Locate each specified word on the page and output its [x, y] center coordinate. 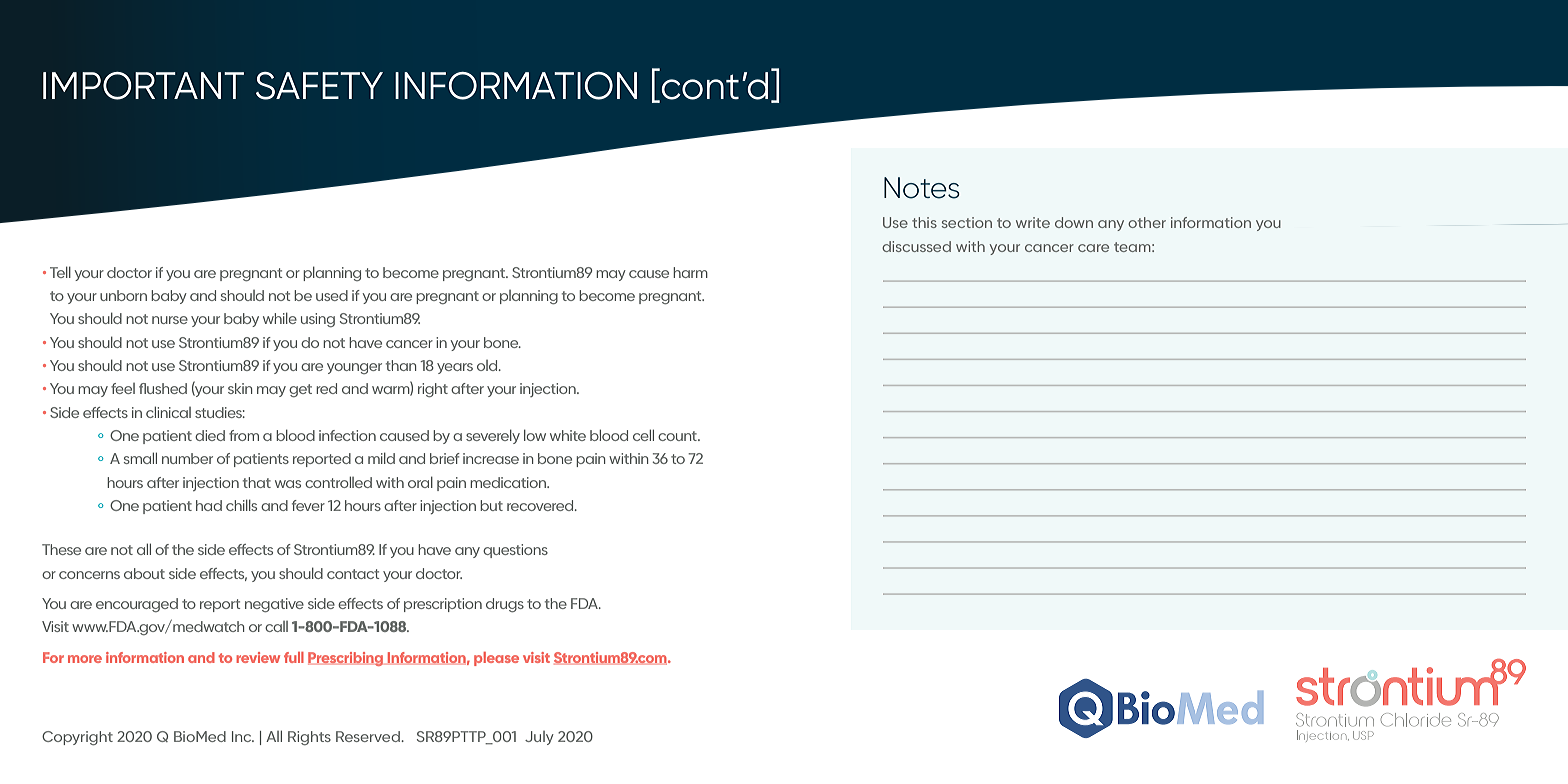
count [678, 436]
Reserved [369, 736]
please [496, 659]
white [568, 435]
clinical [168, 412]
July [539, 738]
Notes [922, 188]
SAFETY [319, 86]
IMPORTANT [143, 86]
